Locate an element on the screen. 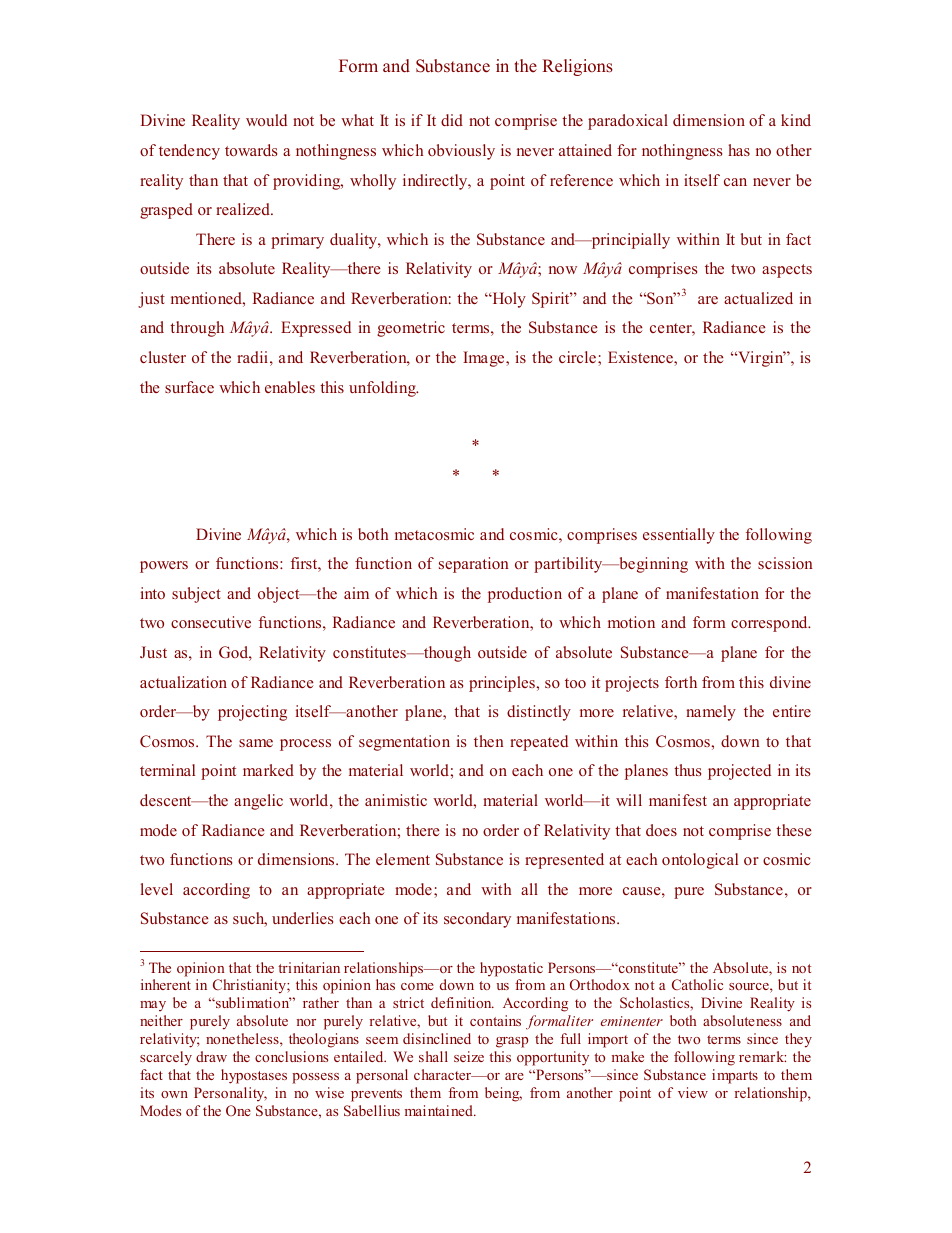 This screenshot has width=952, height=1233. angelic is located at coordinates (258, 802).
